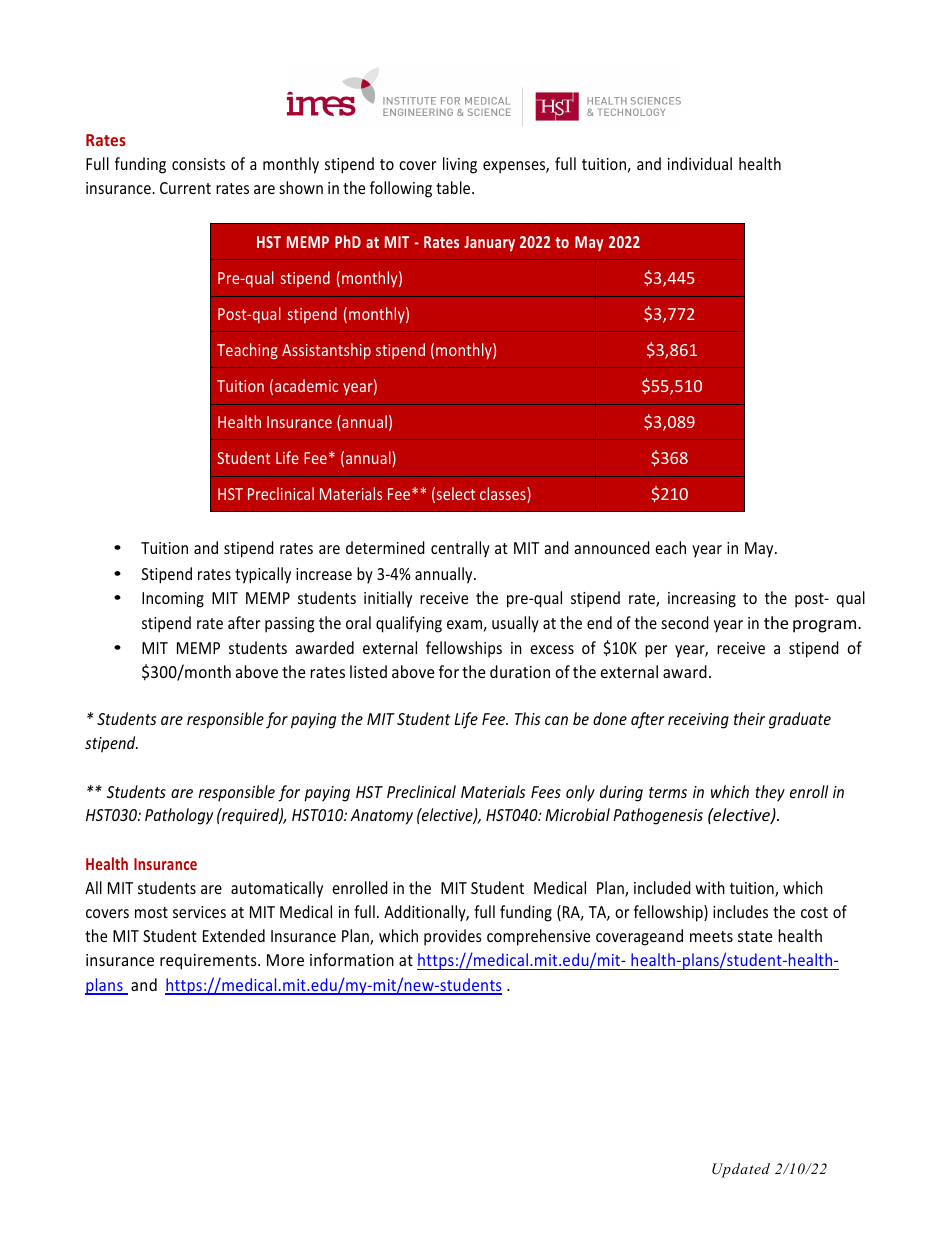  I want to click on classes, so click(504, 495).
